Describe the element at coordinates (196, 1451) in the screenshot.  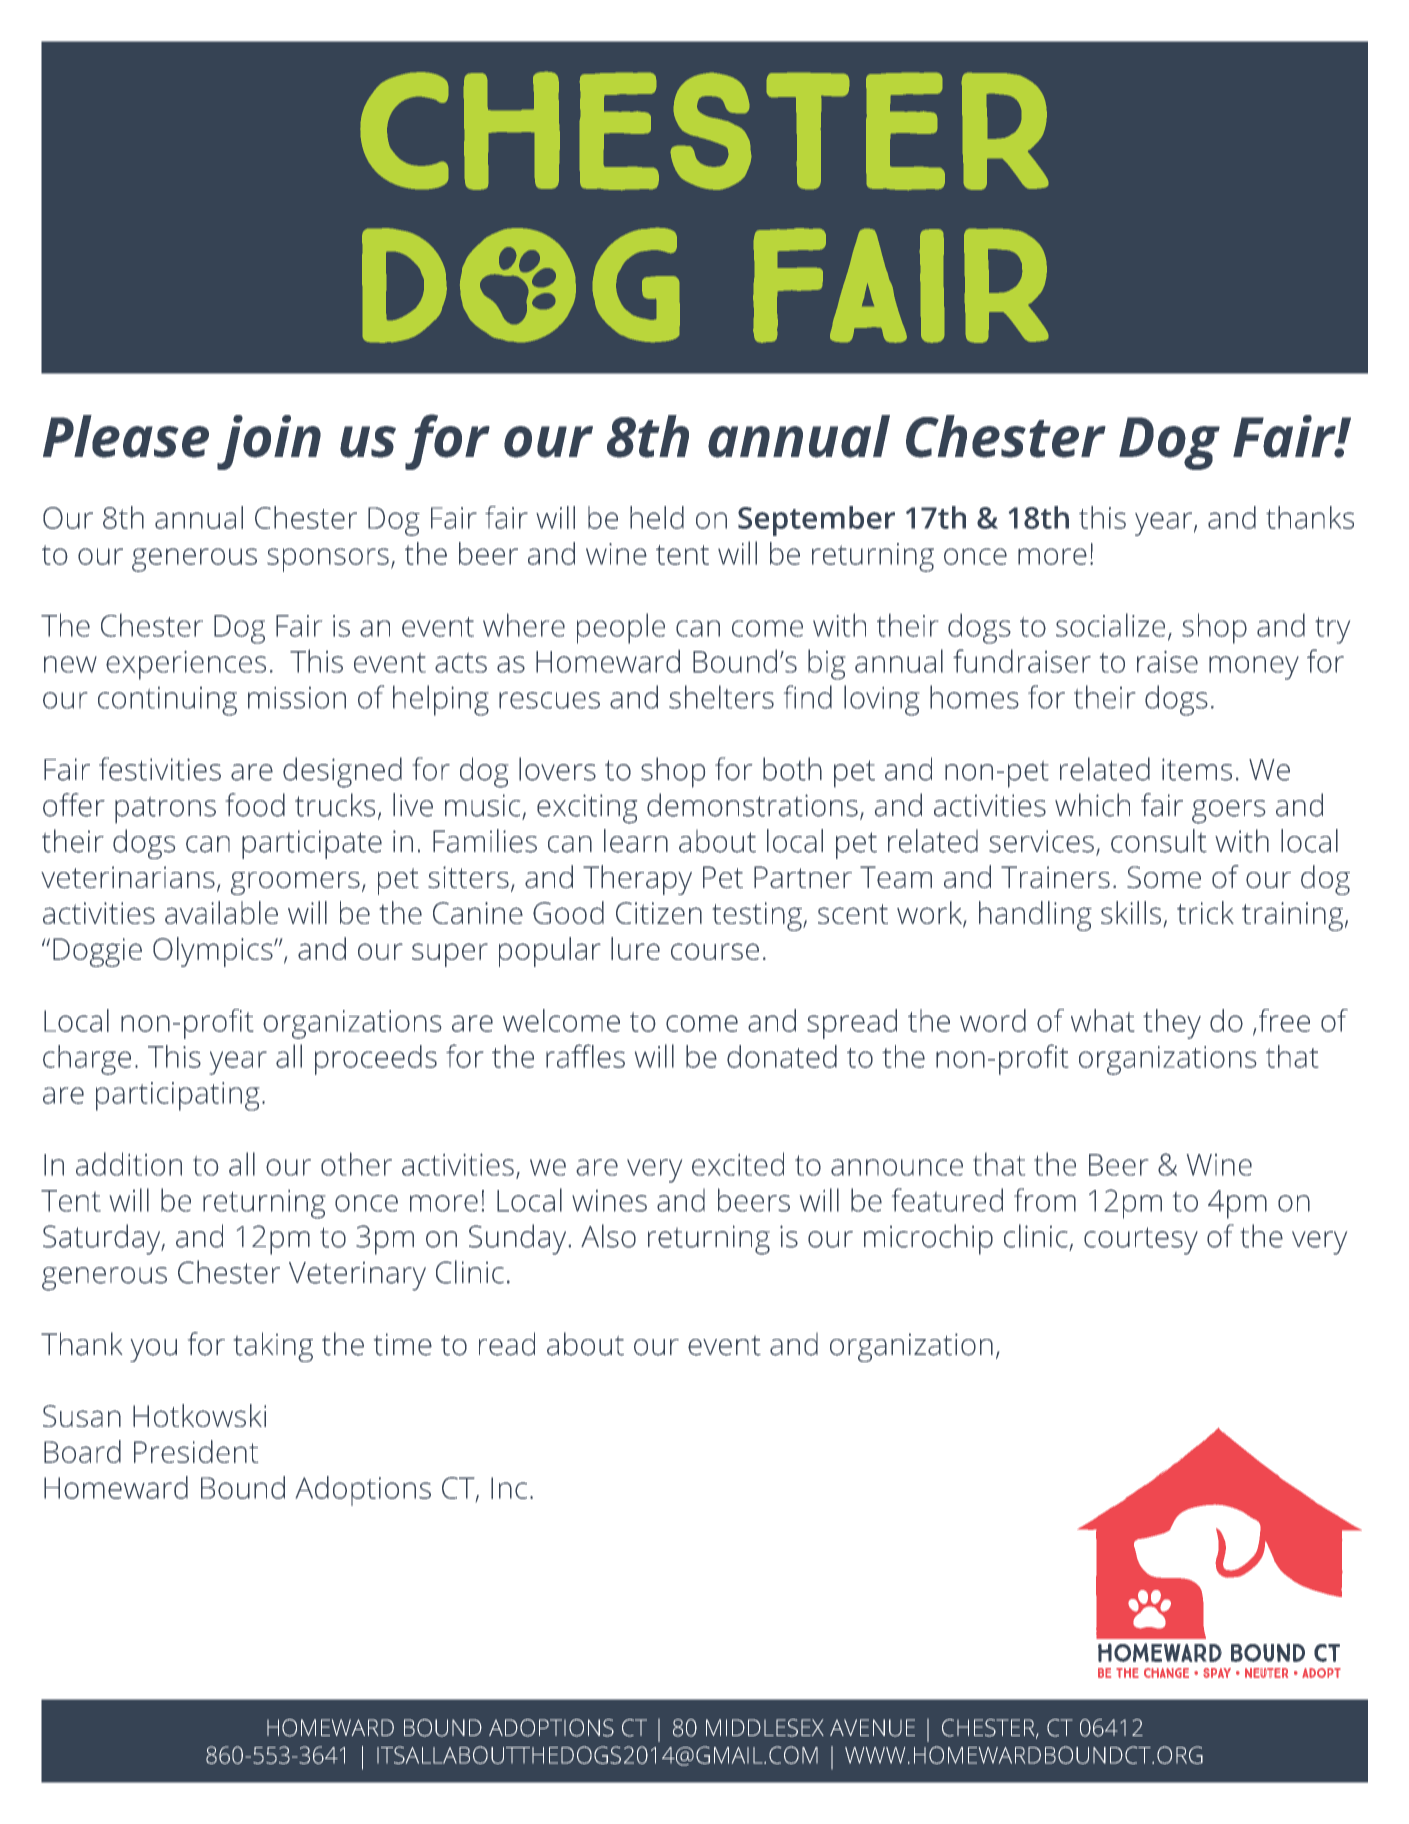
I see `President` at that location.
